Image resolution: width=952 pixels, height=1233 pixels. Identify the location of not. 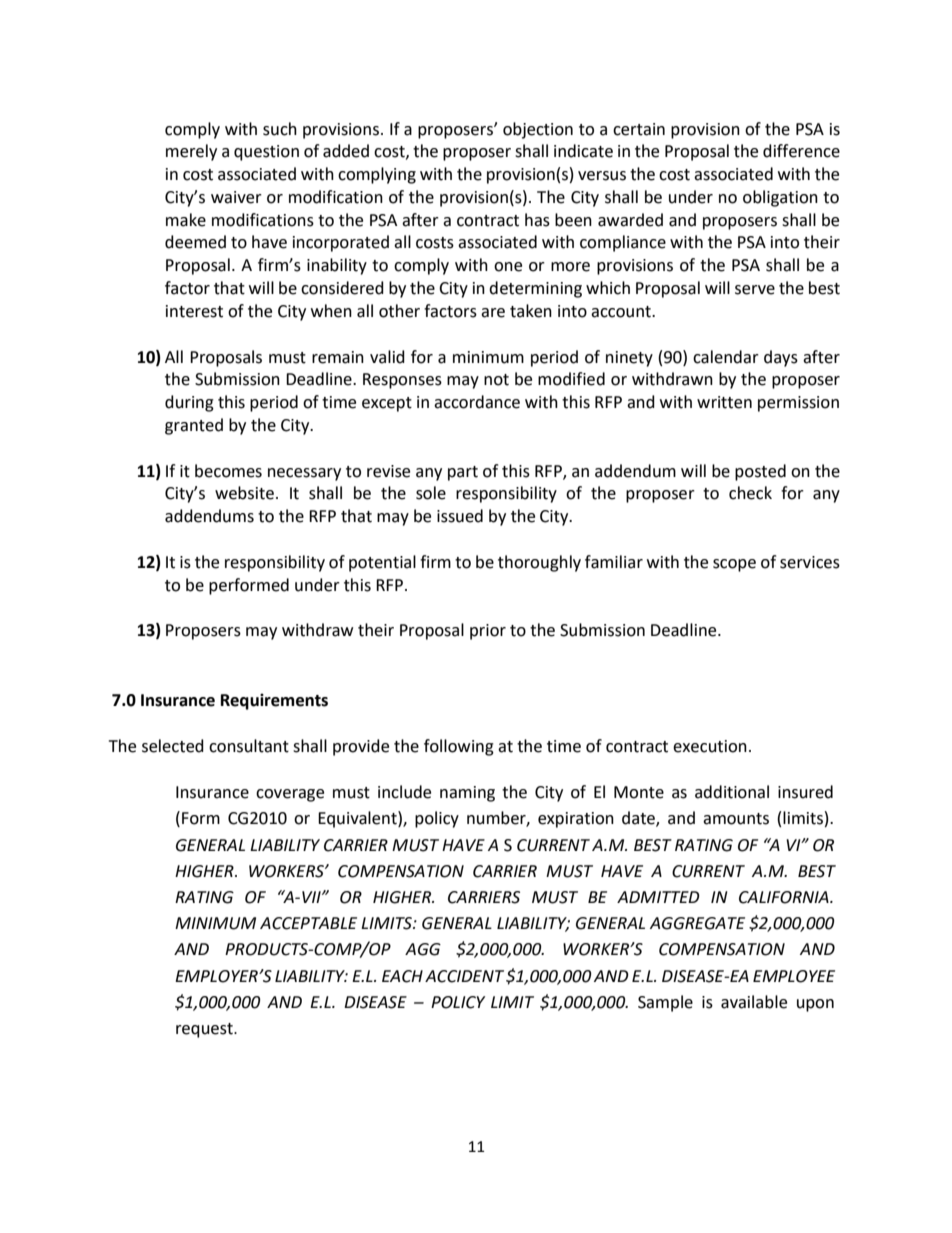
(496, 380).
